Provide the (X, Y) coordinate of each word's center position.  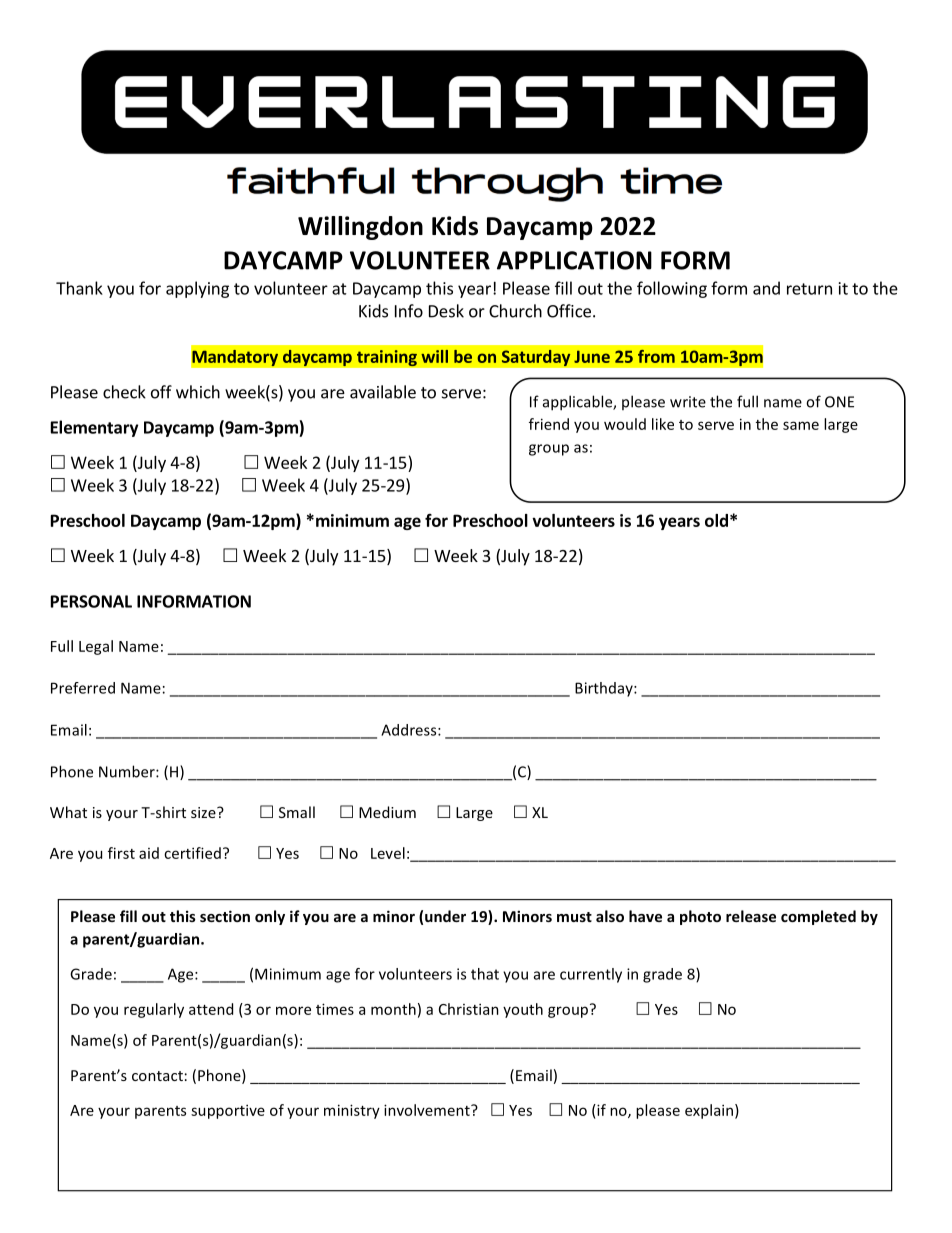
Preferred (83, 688)
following (672, 289)
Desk (446, 311)
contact (157, 1076)
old (716, 520)
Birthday (605, 689)
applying (197, 289)
